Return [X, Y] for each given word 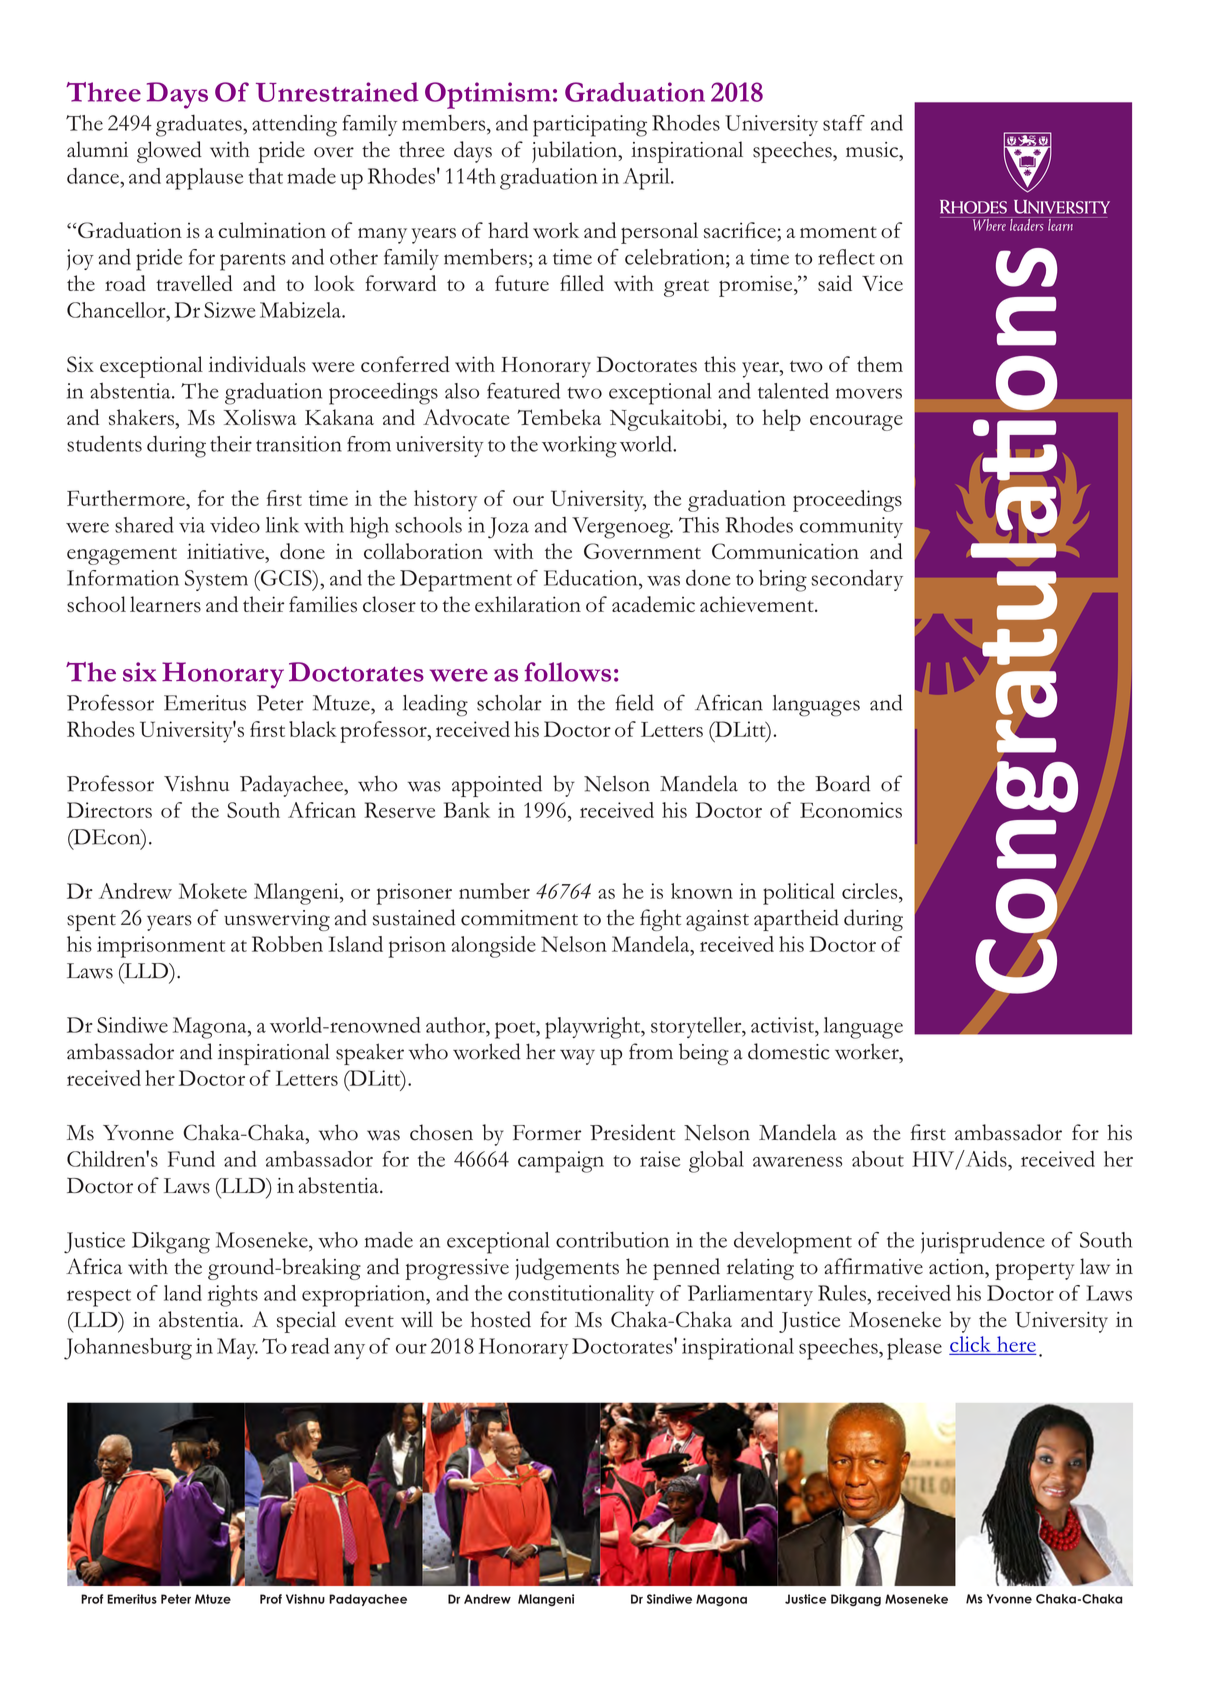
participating [590, 126]
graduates [200, 125]
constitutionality [581, 1295]
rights [233, 1296]
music [873, 150]
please [914, 1349]
